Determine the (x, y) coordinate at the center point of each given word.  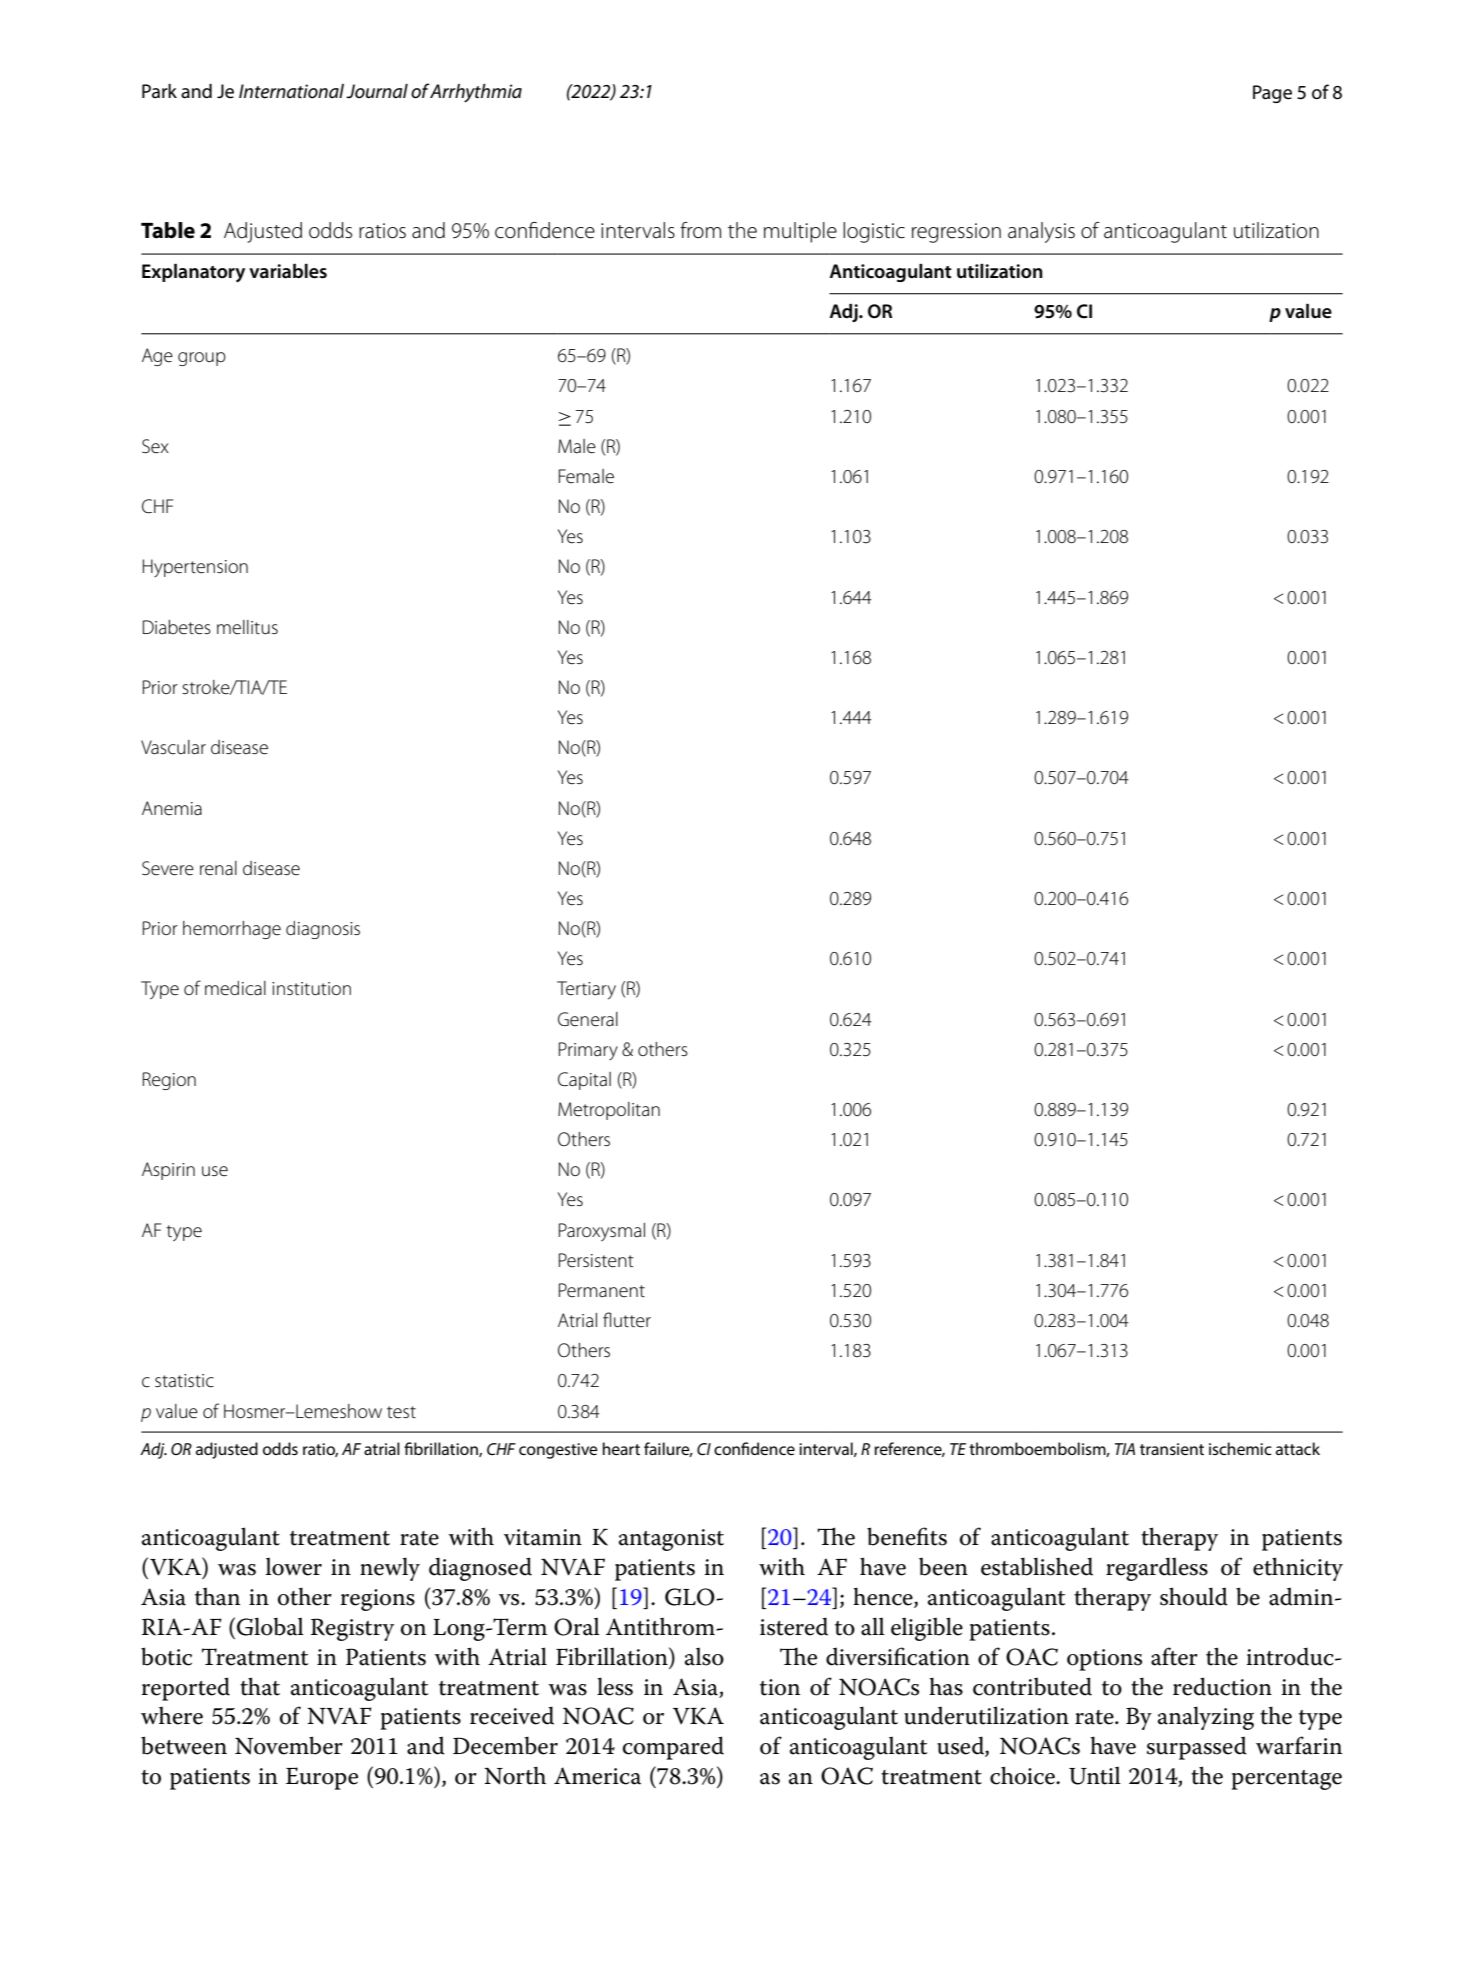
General (588, 1019)
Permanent (602, 1290)
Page (1272, 94)
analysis (1041, 232)
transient (1172, 1449)
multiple (800, 232)
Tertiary (586, 990)
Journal (377, 91)
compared (673, 1748)
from (700, 230)
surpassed (1197, 1748)
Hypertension (195, 568)
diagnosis (323, 930)
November (289, 1745)
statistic (184, 1381)
